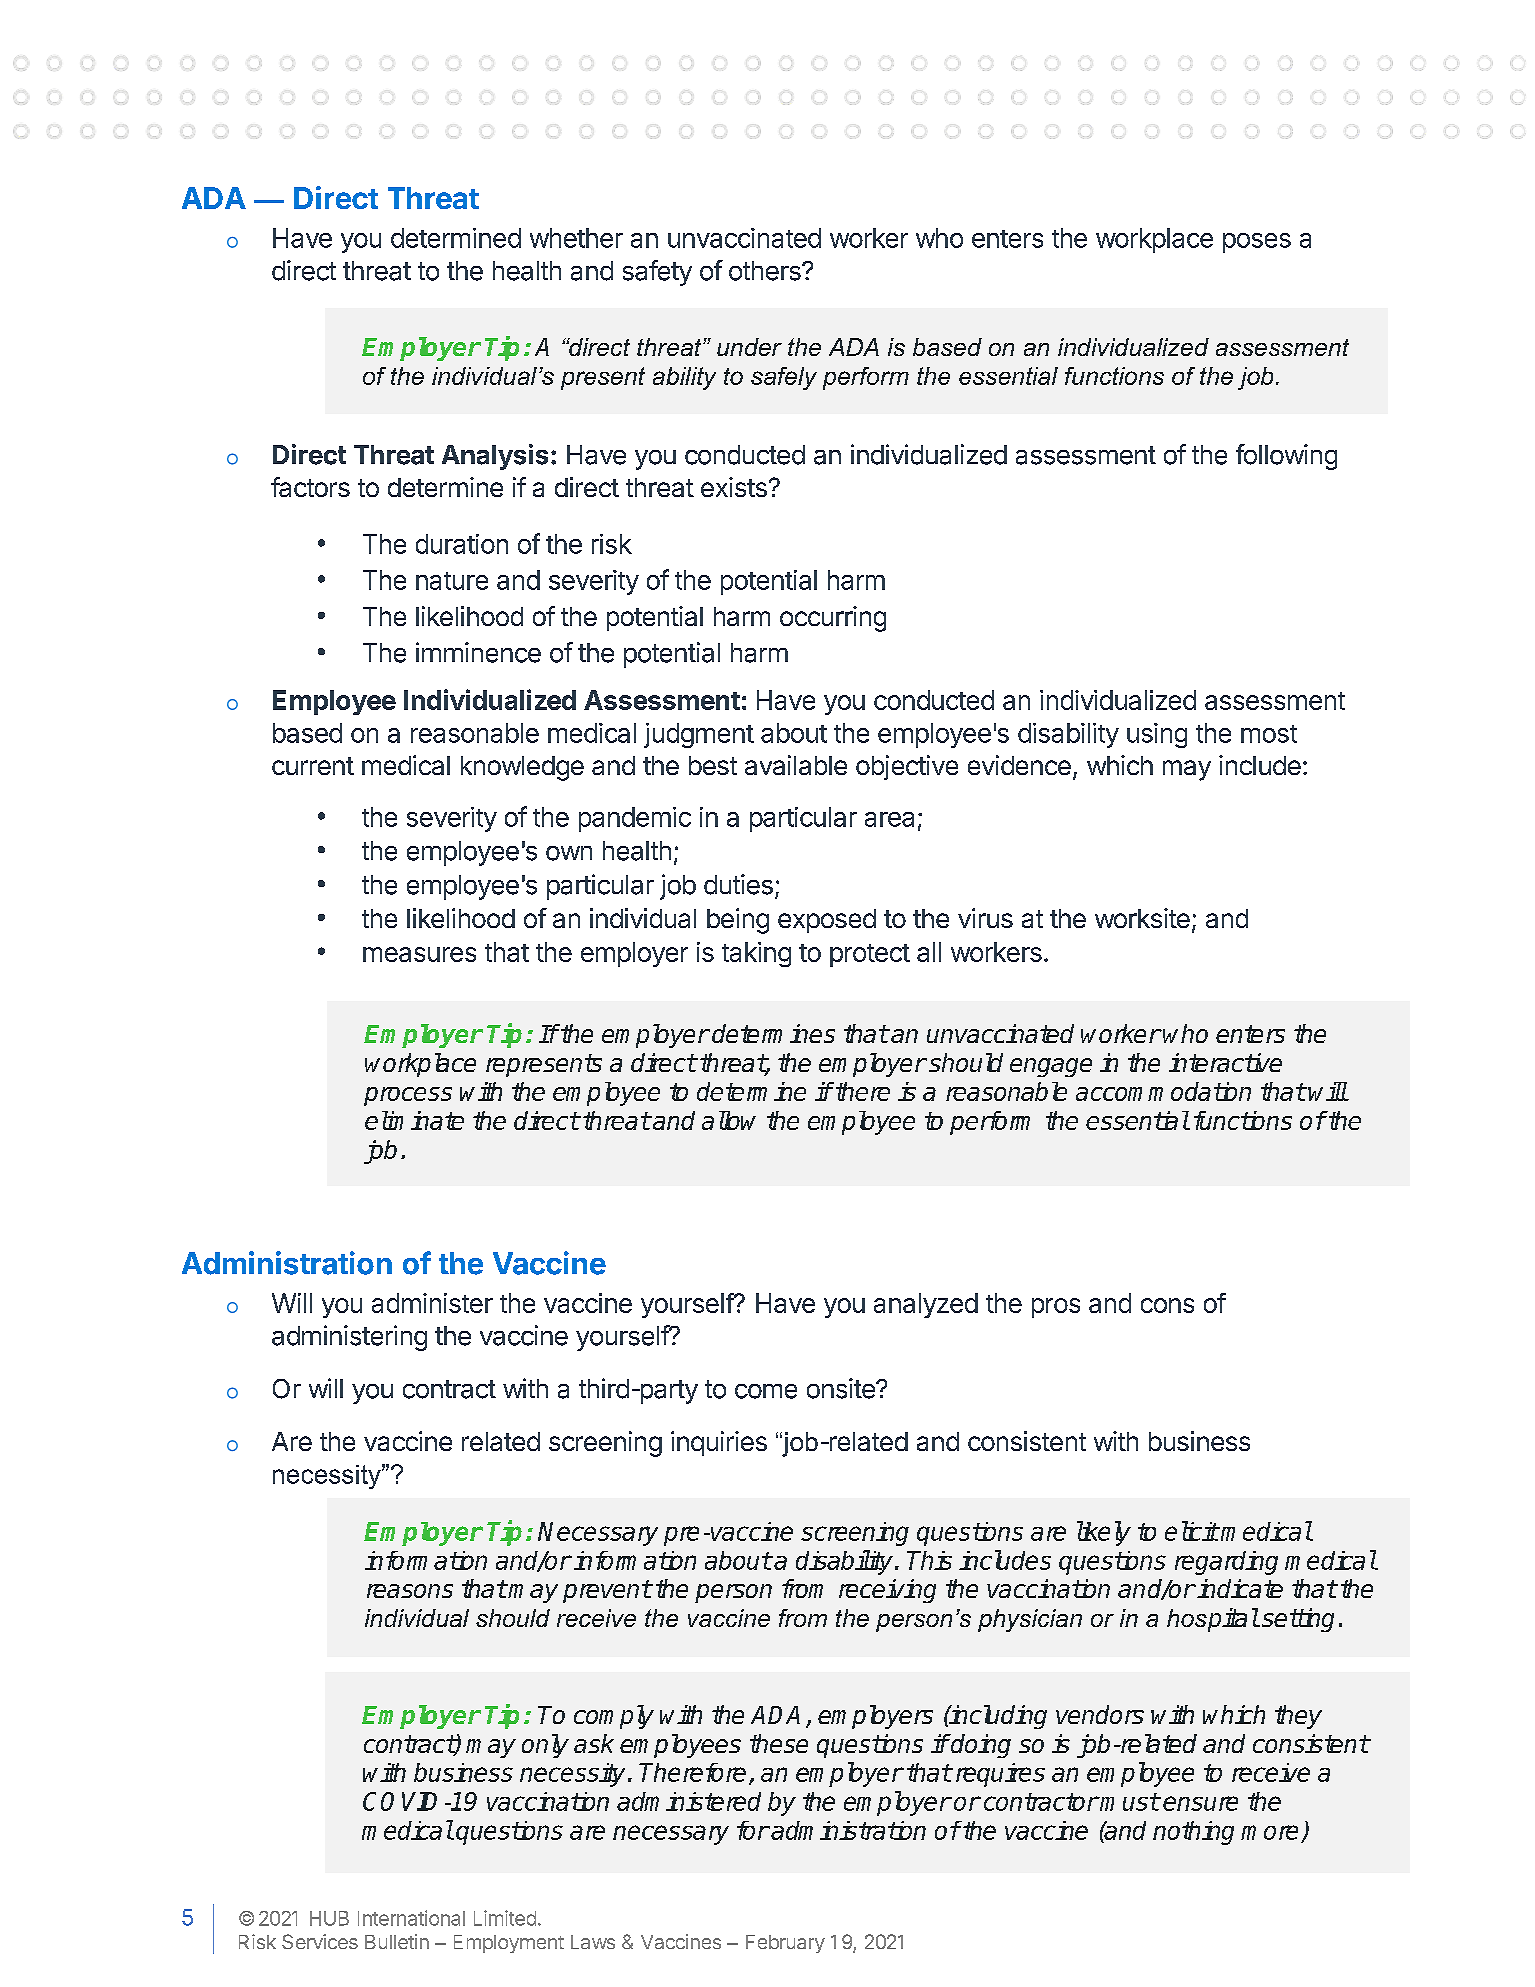 The height and width of the screenshot is (1987, 1535). Describe the element at coordinates (766, 271) in the screenshot. I see `others` at that location.
